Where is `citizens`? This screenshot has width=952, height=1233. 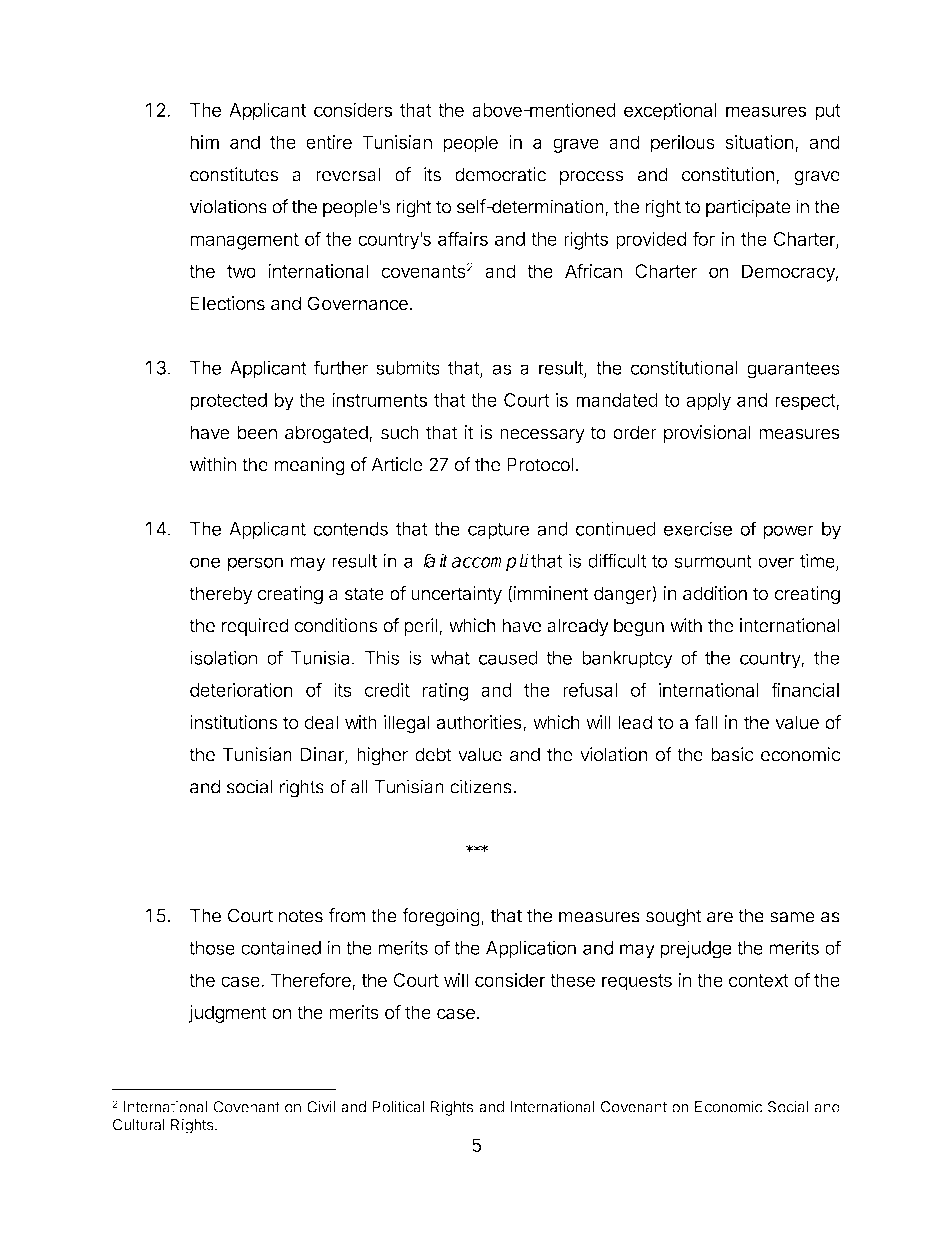 citizens is located at coordinates (482, 786).
